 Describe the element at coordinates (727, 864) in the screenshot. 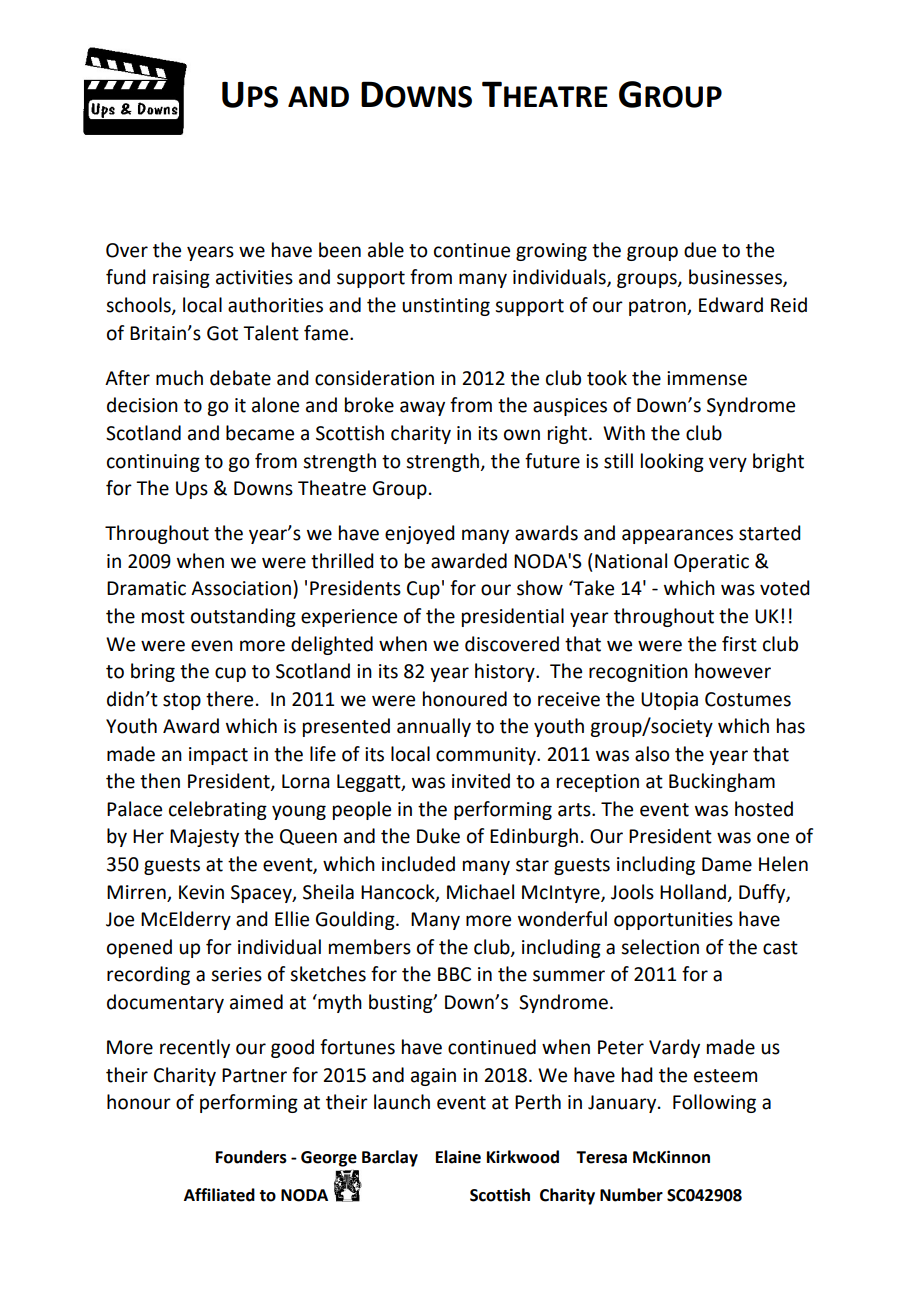

I see `Dame` at that location.
